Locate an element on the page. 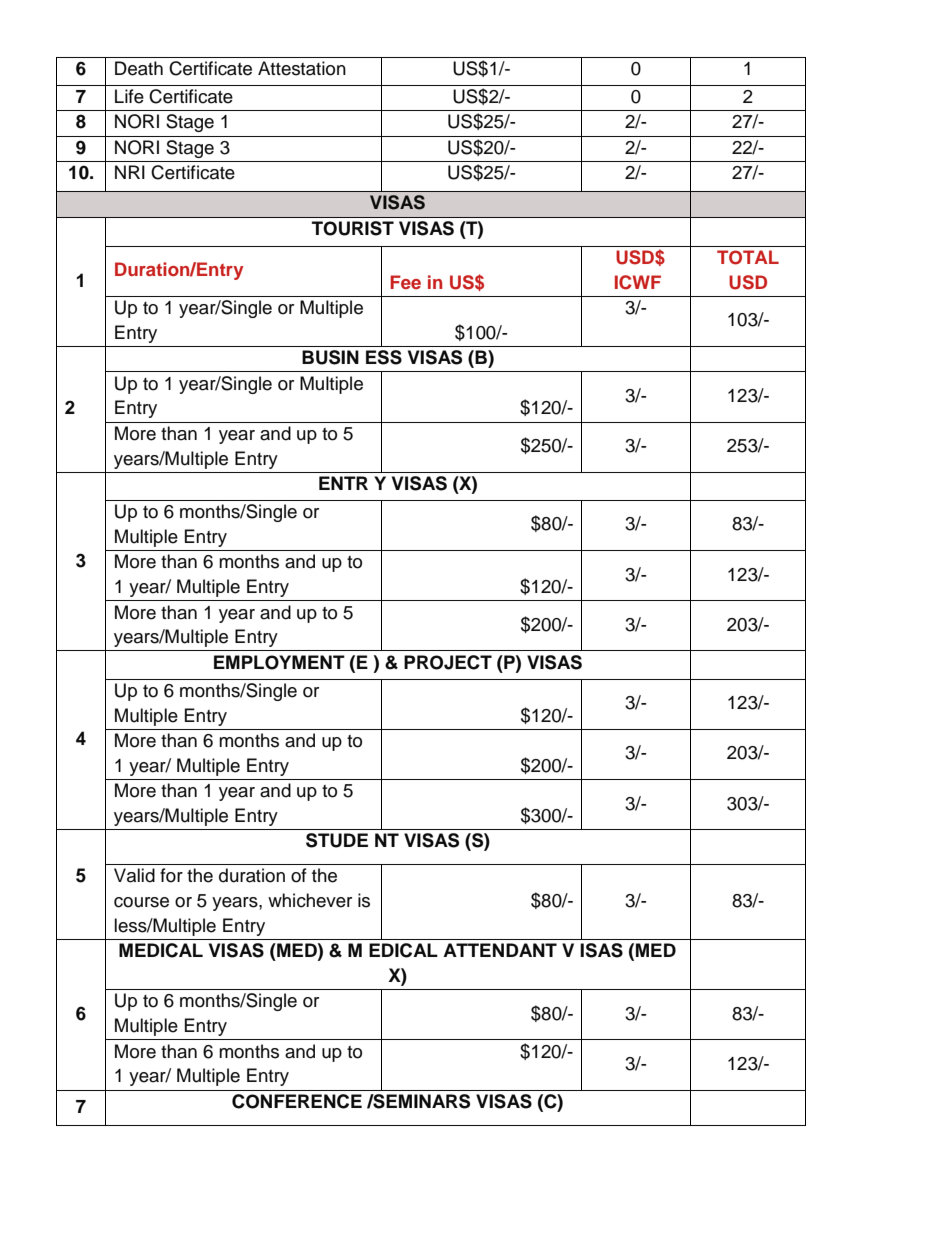  whichever is located at coordinates (310, 900).
